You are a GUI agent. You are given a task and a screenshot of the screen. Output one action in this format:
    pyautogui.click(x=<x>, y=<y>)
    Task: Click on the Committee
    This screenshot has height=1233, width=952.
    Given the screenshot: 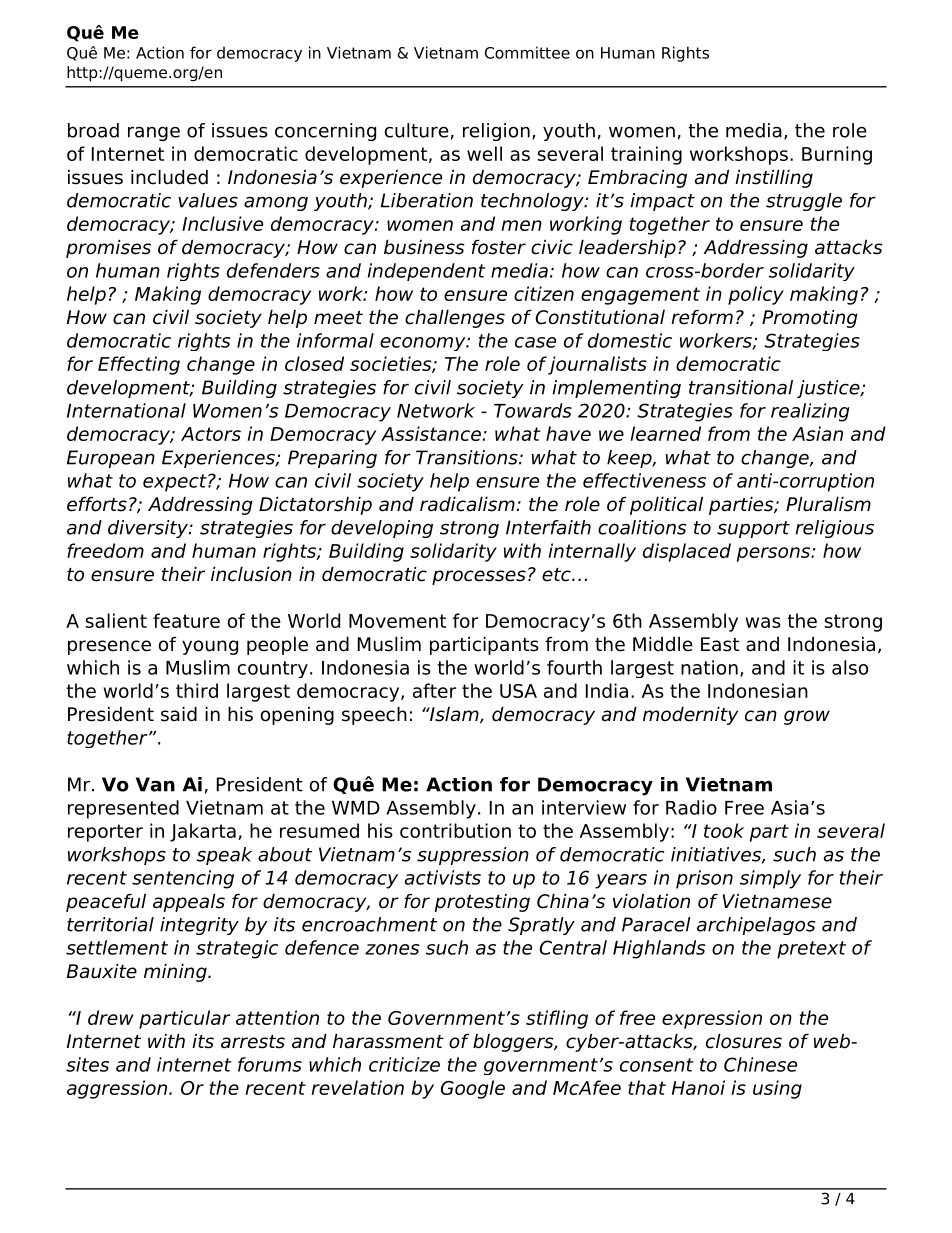 What is the action you would take?
    pyautogui.click(x=527, y=52)
